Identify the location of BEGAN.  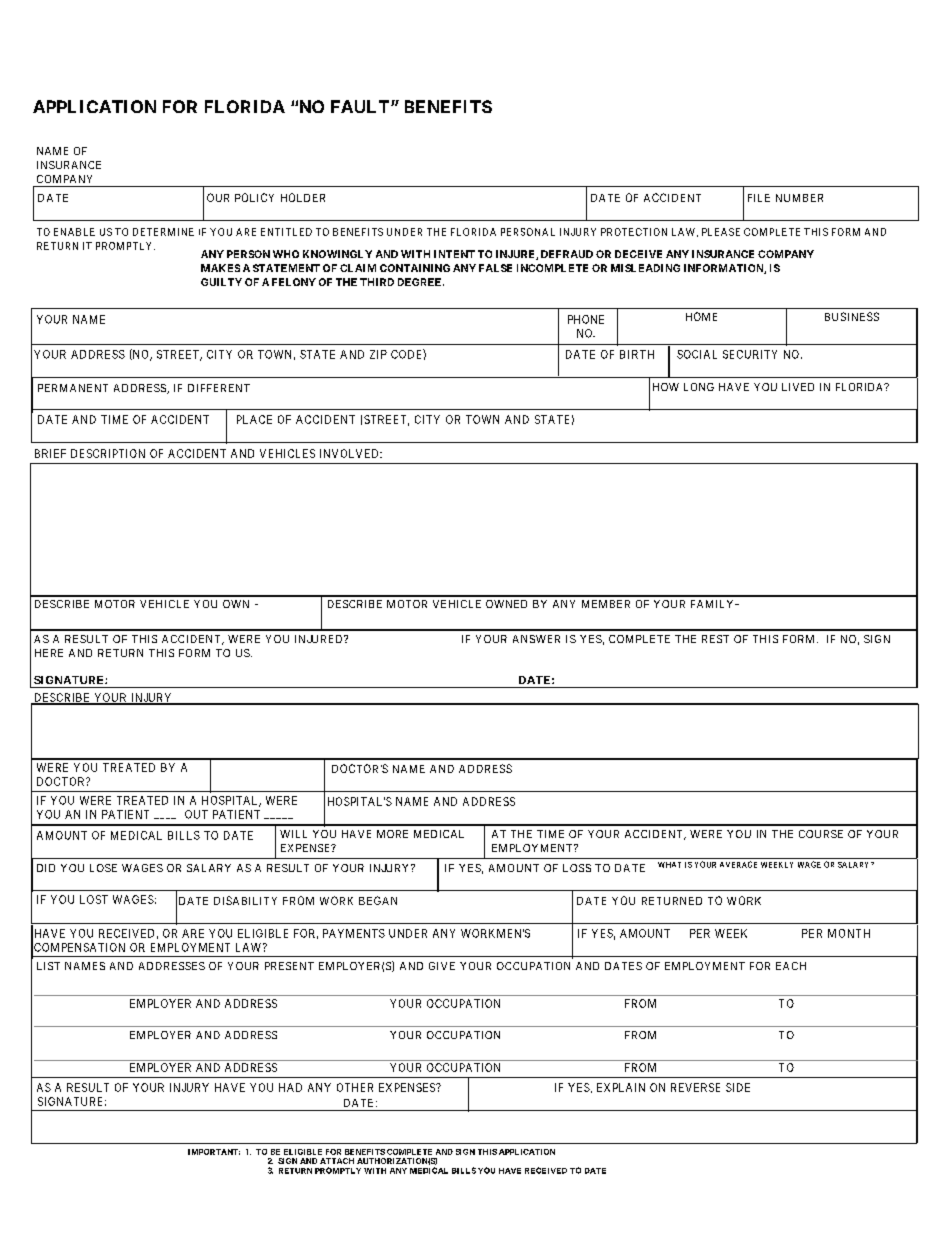
(378, 900).
